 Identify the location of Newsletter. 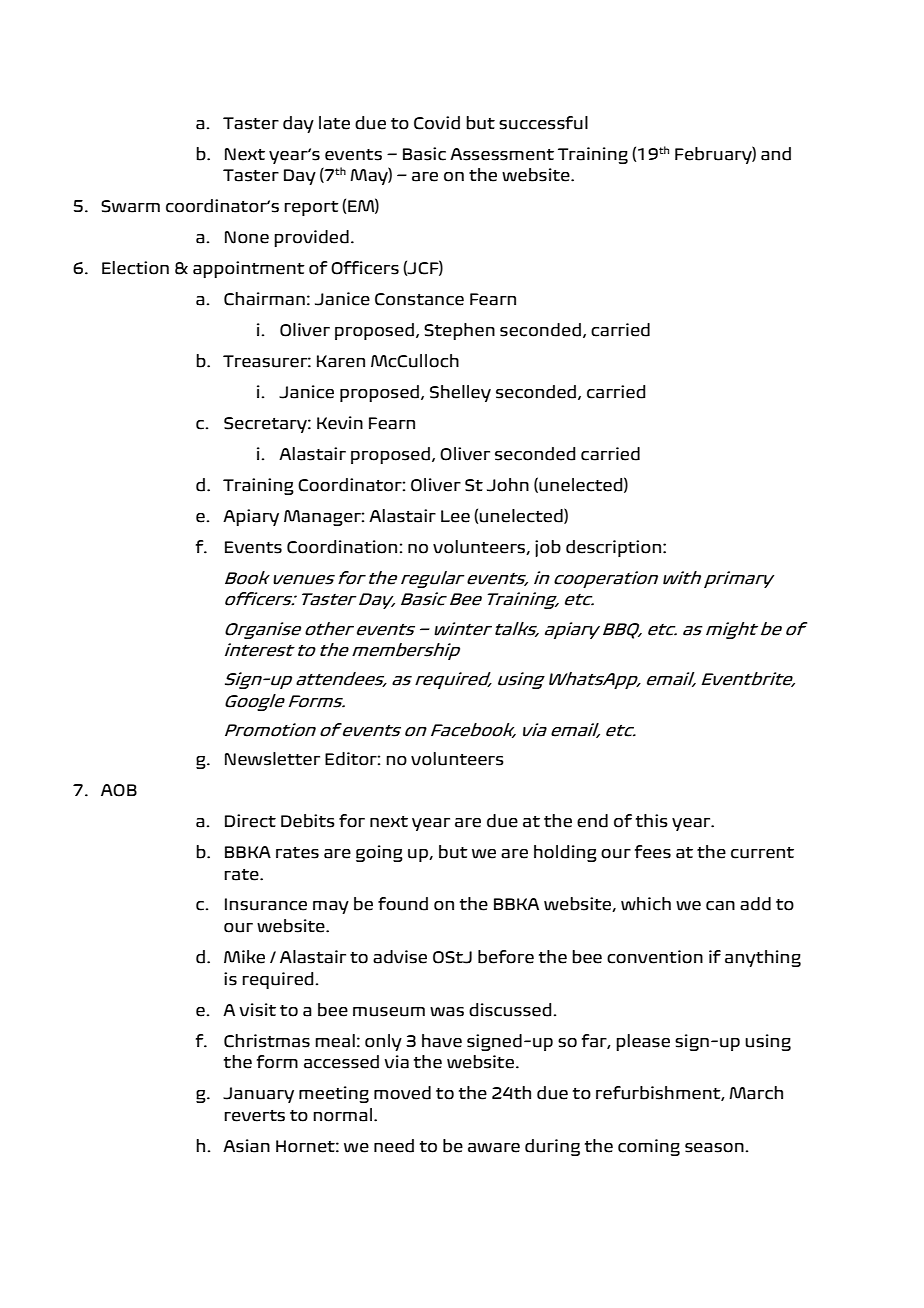
(272, 759).
